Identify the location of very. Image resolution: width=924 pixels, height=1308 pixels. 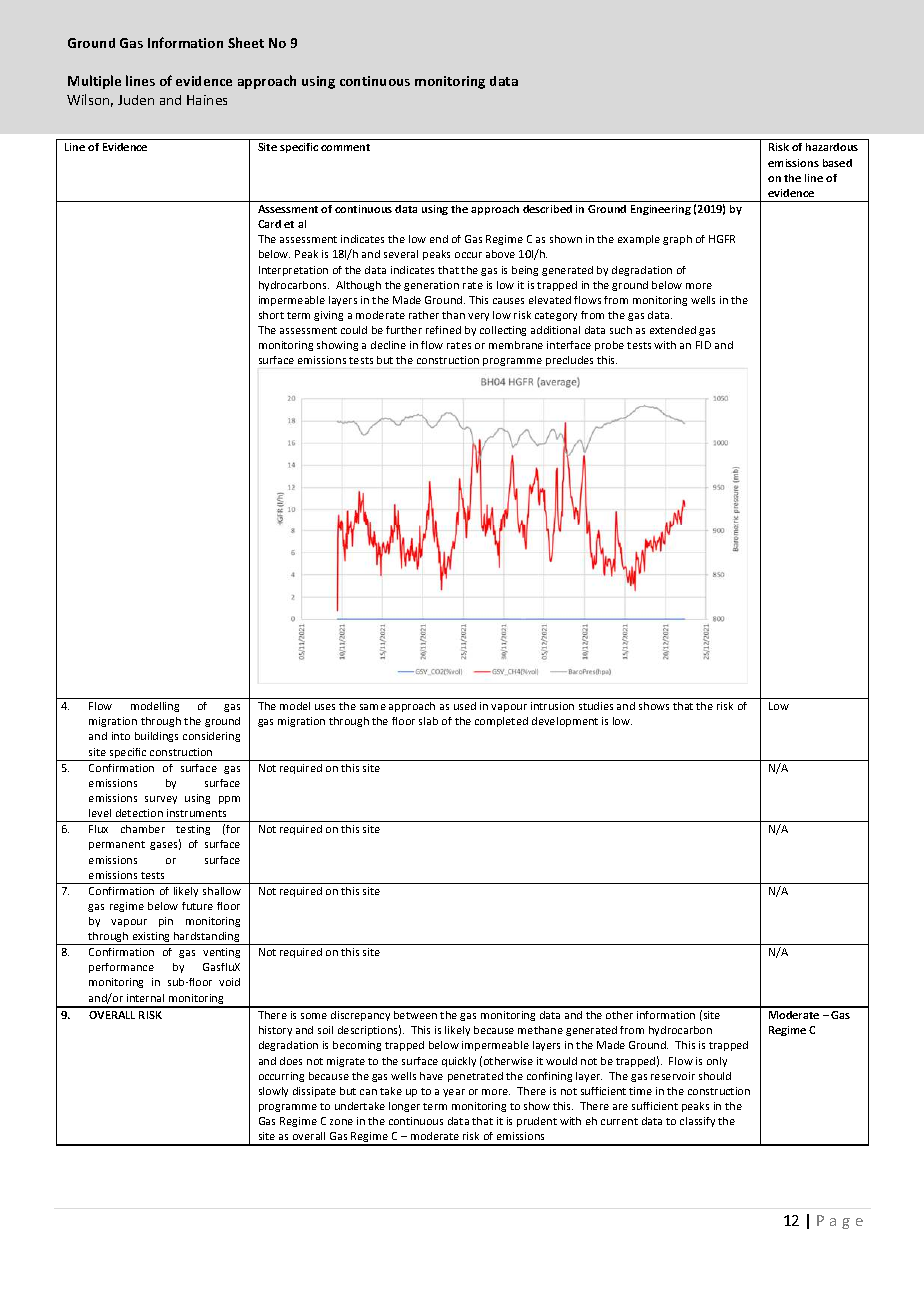
(478, 317).
